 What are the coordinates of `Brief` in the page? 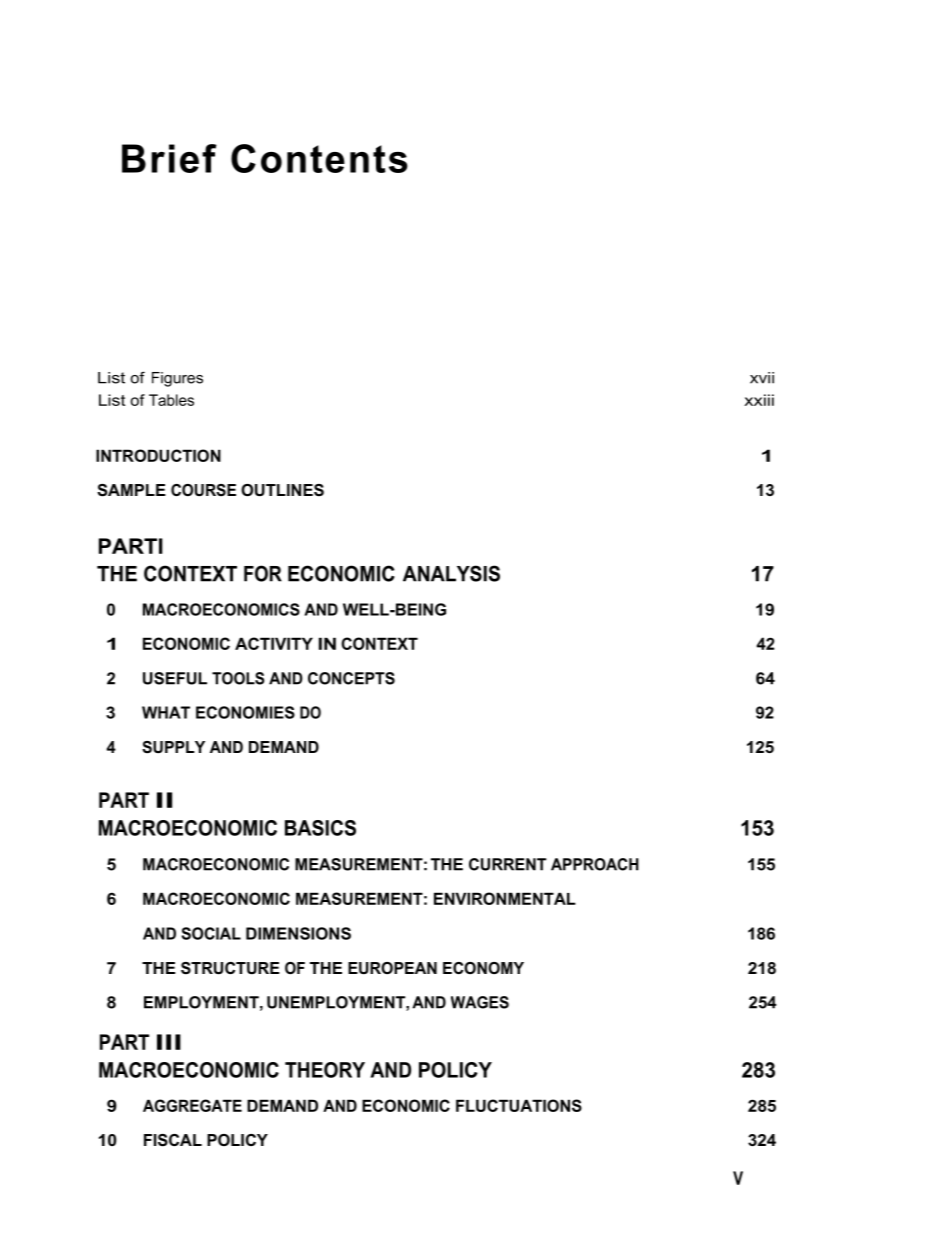 It's located at (169, 158).
